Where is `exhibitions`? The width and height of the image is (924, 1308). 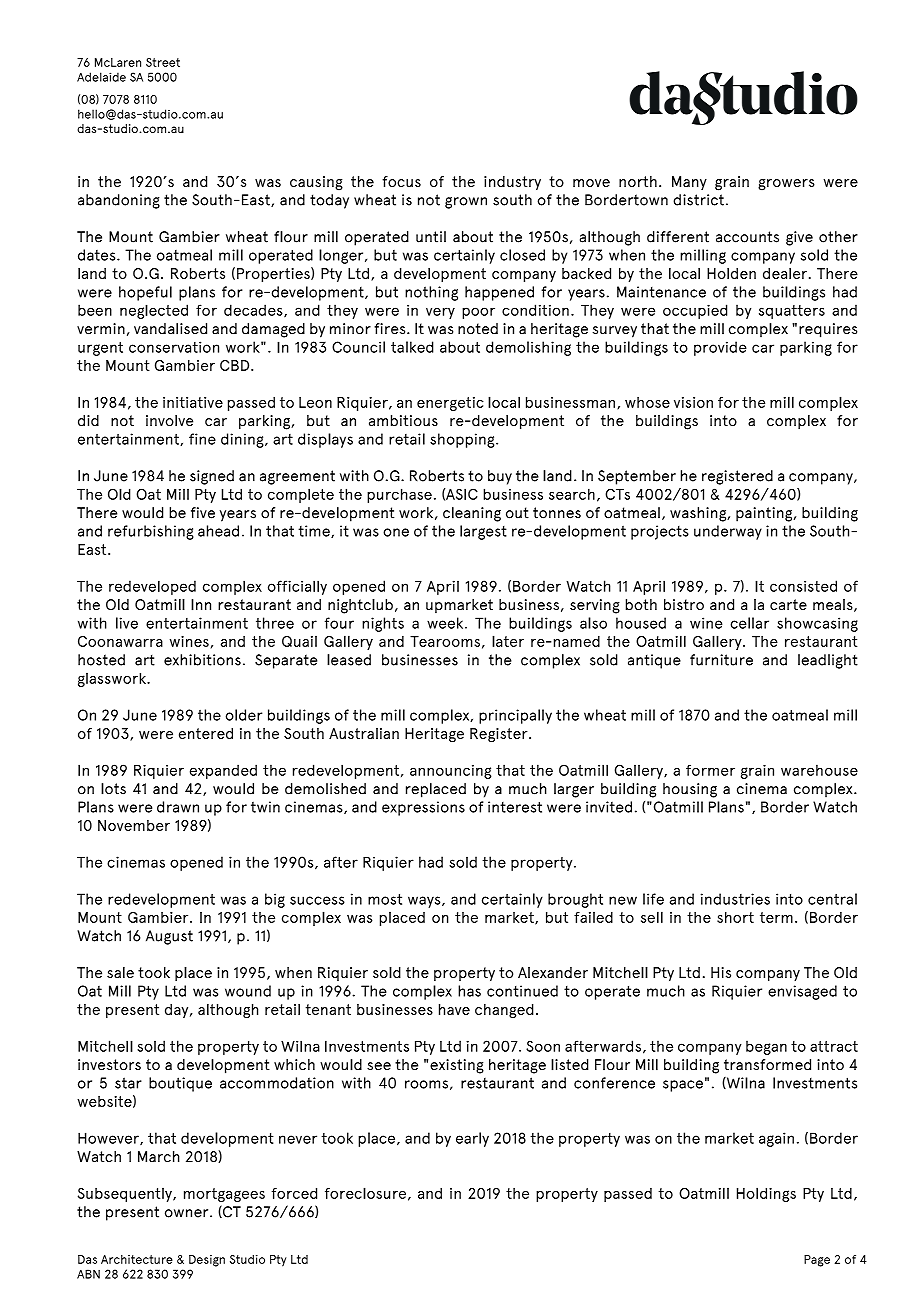 exhibitions is located at coordinates (202, 660).
